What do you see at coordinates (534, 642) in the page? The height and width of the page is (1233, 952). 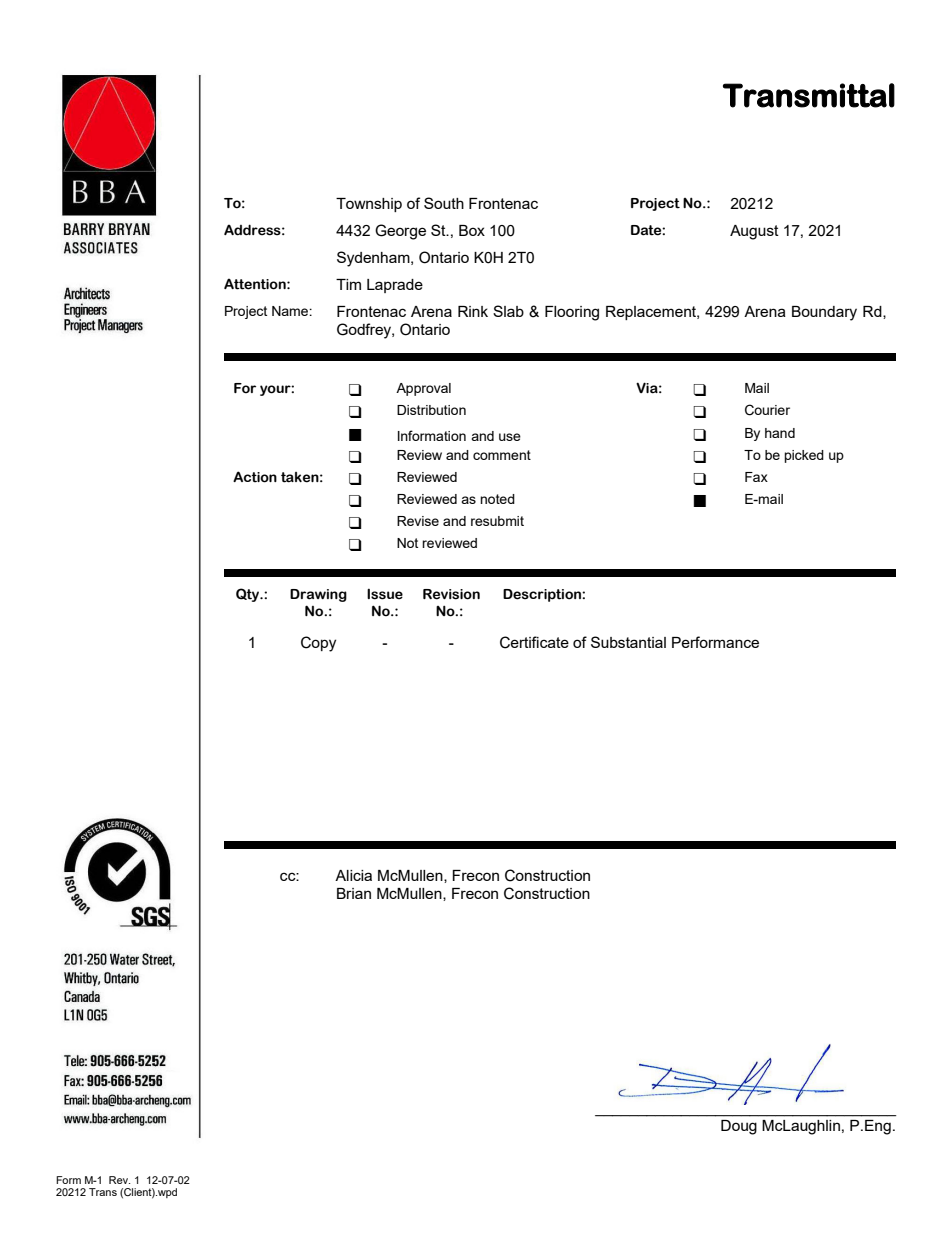 I see `Certificate` at bounding box center [534, 642].
